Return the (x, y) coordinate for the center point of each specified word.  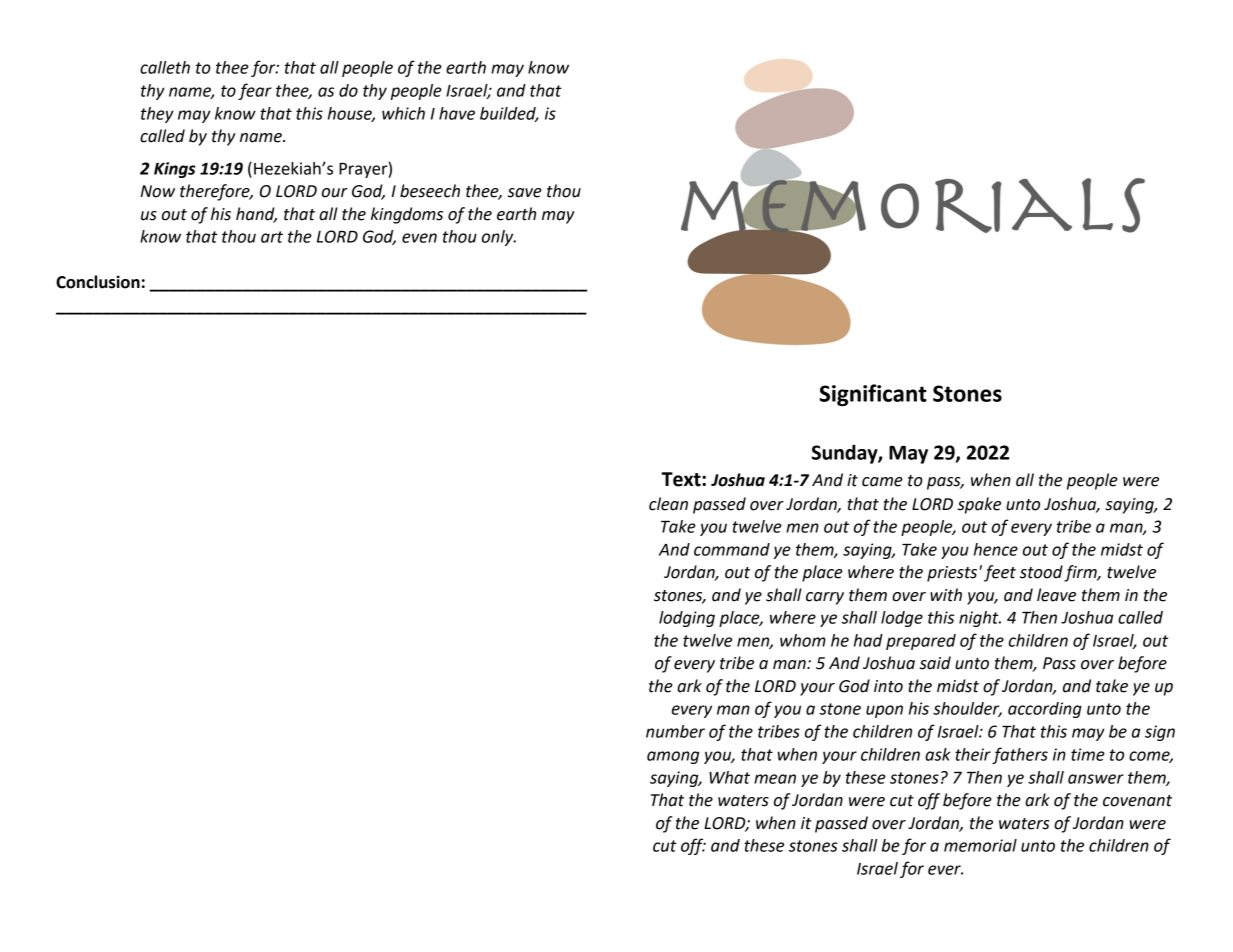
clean (668, 504)
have (457, 113)
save (525, 193)
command (732, 549)
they (157, 115)
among (673, 757)
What (729, 777)
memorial (980, 845)
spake (979, 505)
